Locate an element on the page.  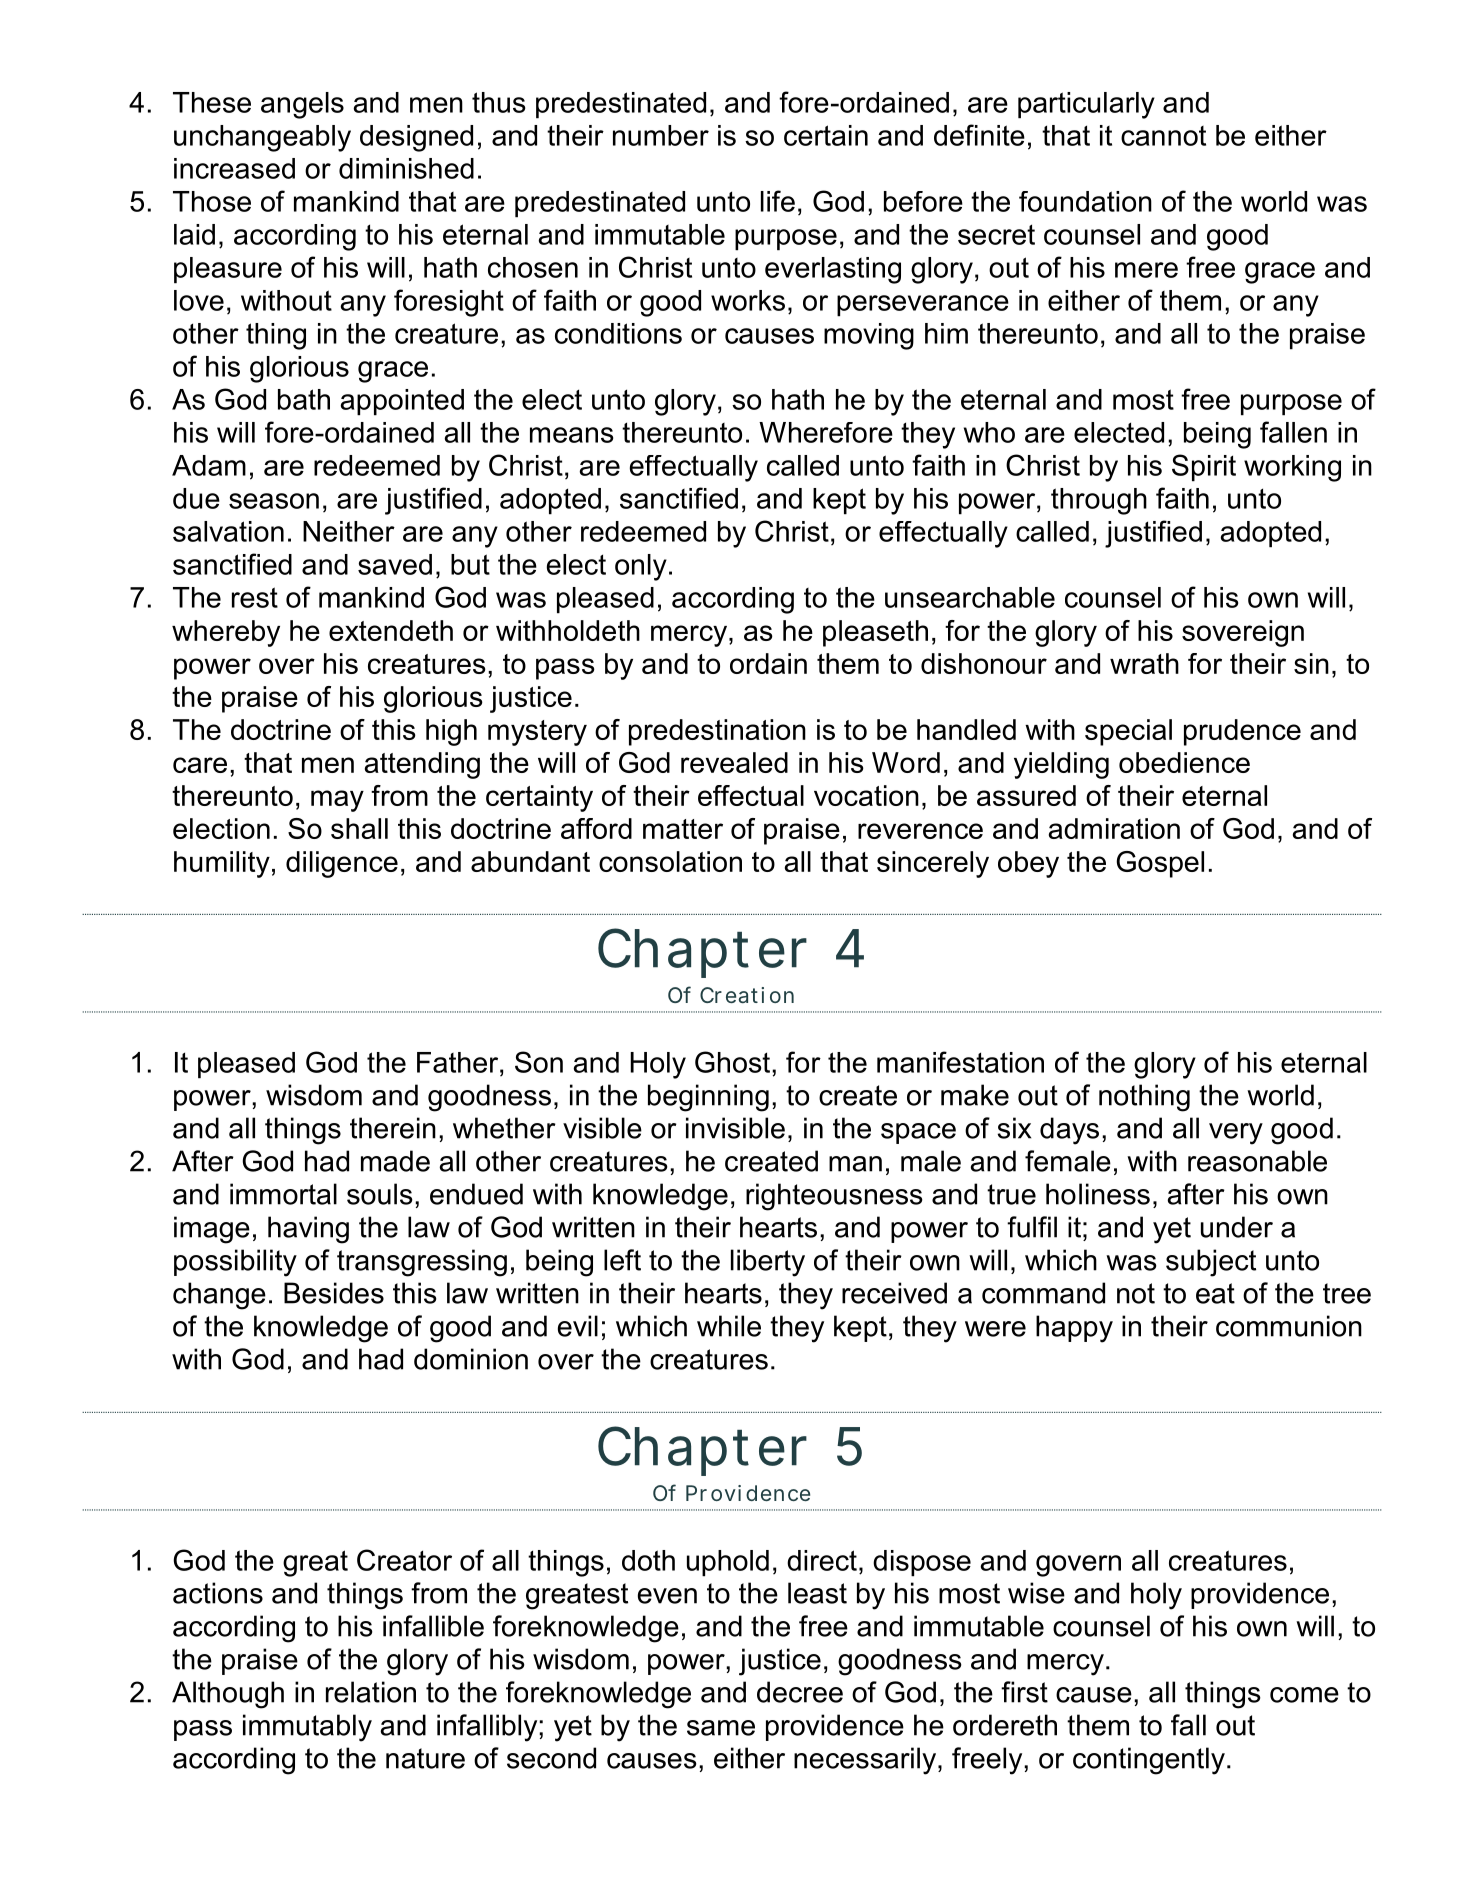
angels is located at coordinates (302, 105).
